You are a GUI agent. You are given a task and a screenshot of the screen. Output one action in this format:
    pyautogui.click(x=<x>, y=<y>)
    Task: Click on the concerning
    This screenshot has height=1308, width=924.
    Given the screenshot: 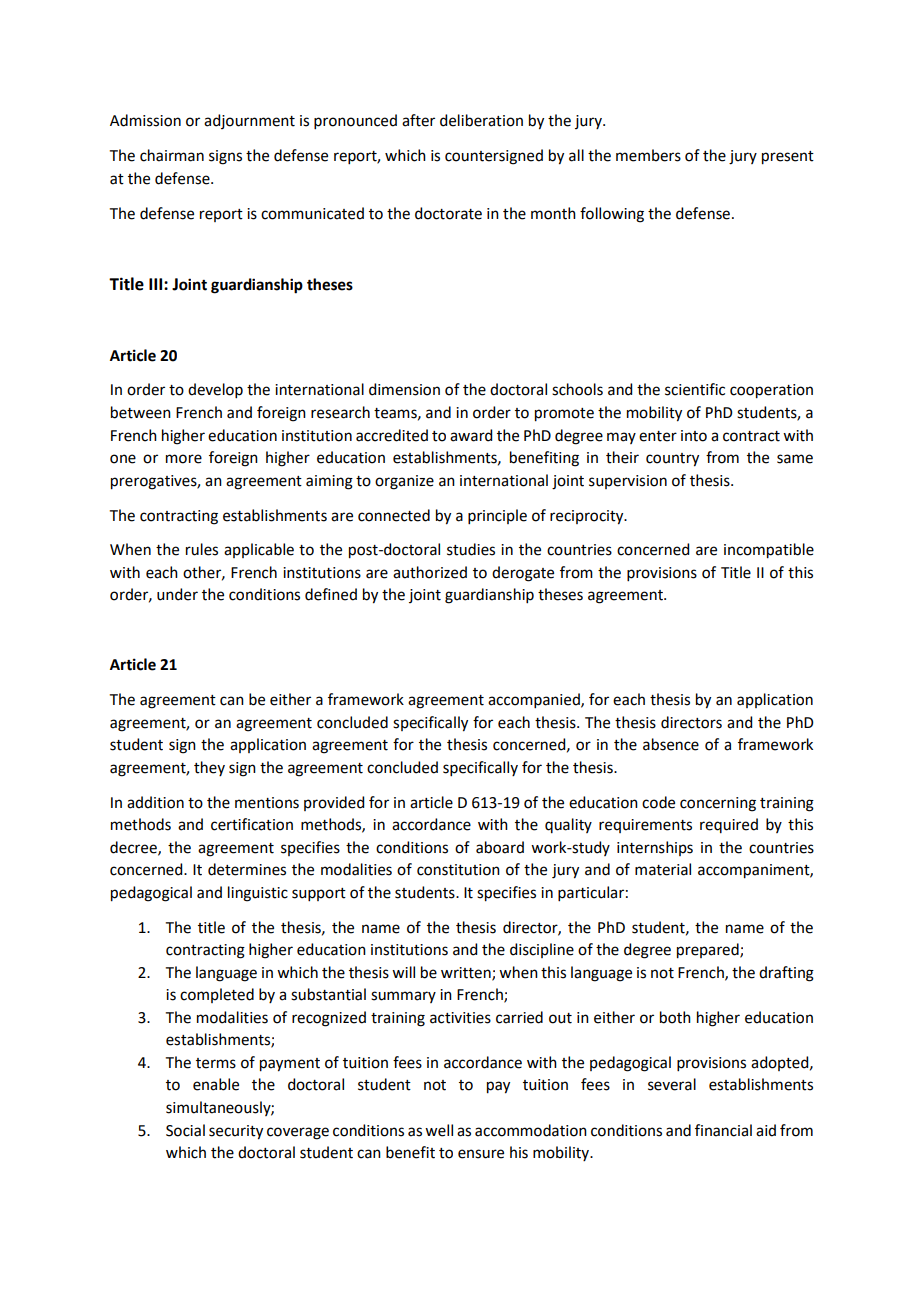 What is the action you would take?
    pyautogui.click(x=718, y=804)
